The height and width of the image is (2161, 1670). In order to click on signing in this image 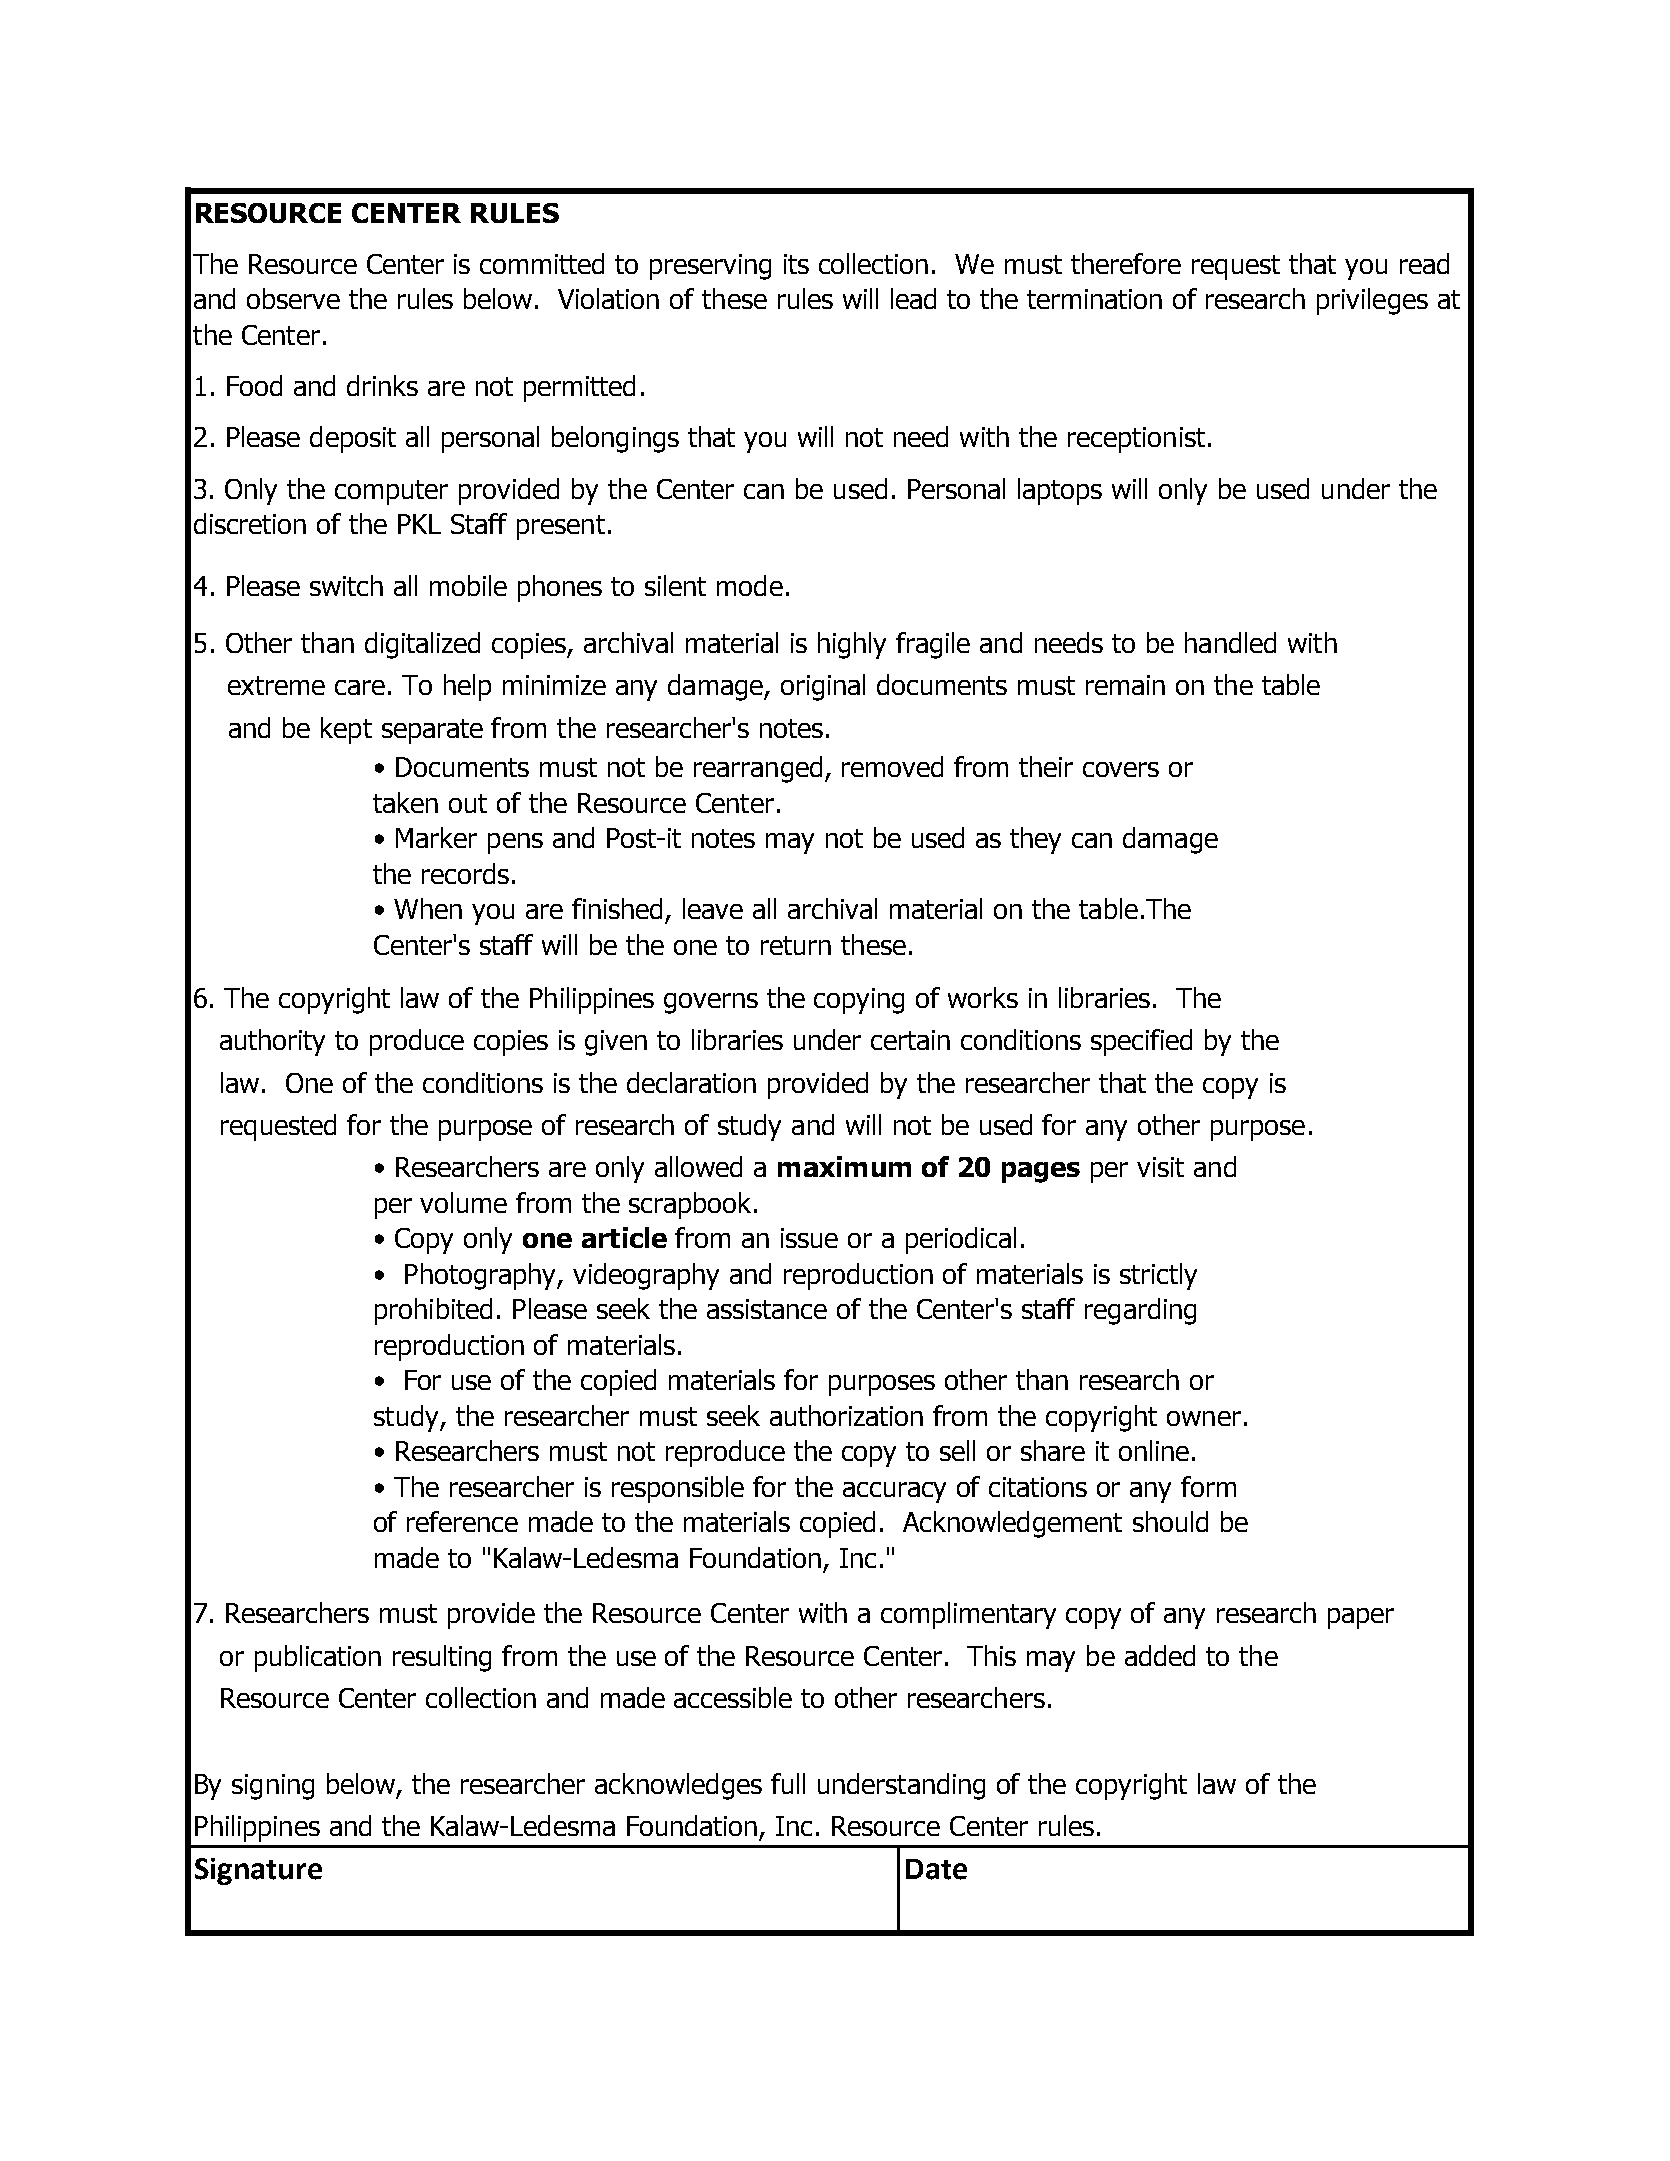, I will do `click(273, 1787)`.
